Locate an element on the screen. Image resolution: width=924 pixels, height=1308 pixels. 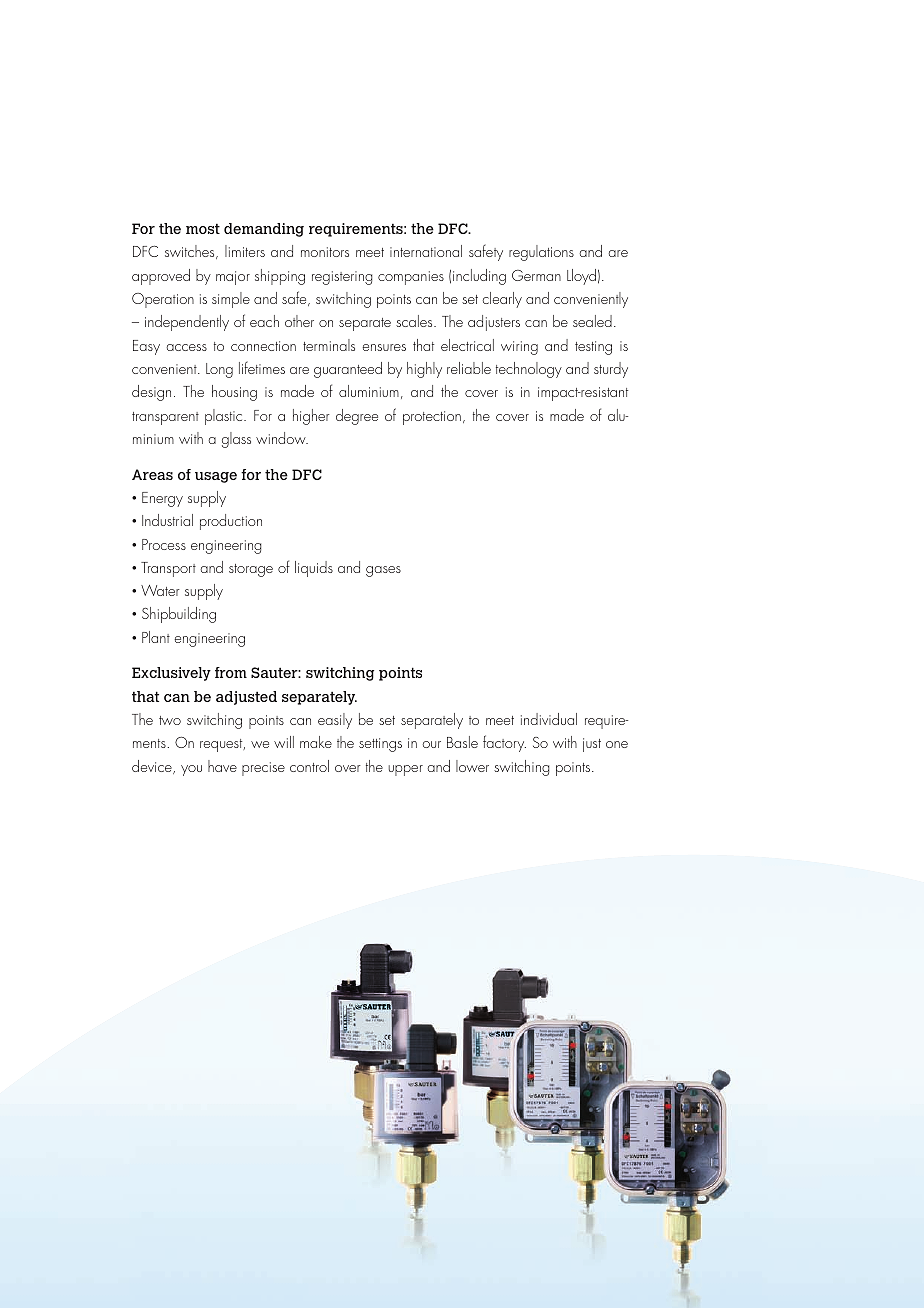
international is located at coordinates (426, 251).
